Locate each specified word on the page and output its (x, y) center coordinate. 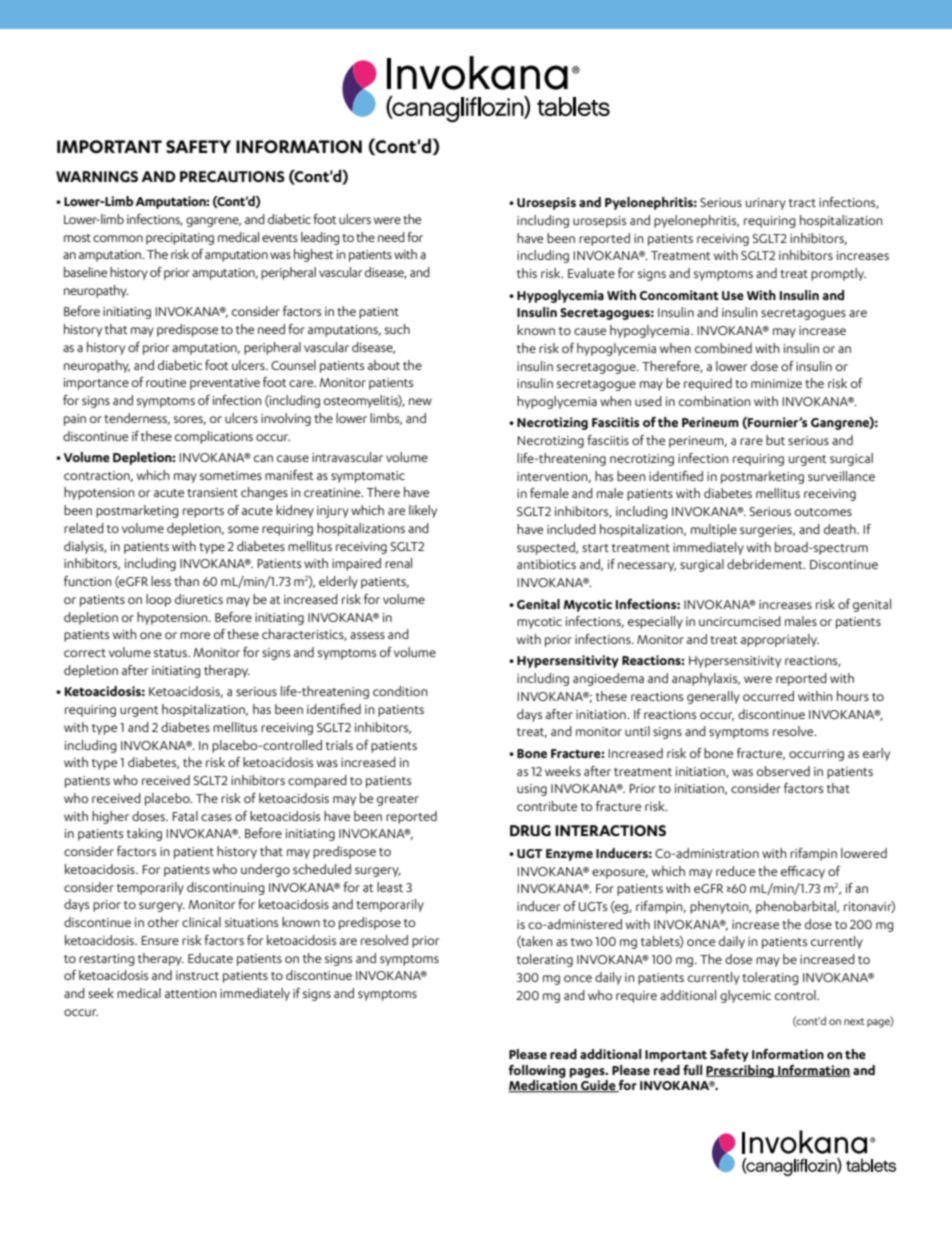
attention (191, 993)
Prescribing (741, 1071)
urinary (766, 204)
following (537, 1071)
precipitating (180, 239)
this (527, 273)
